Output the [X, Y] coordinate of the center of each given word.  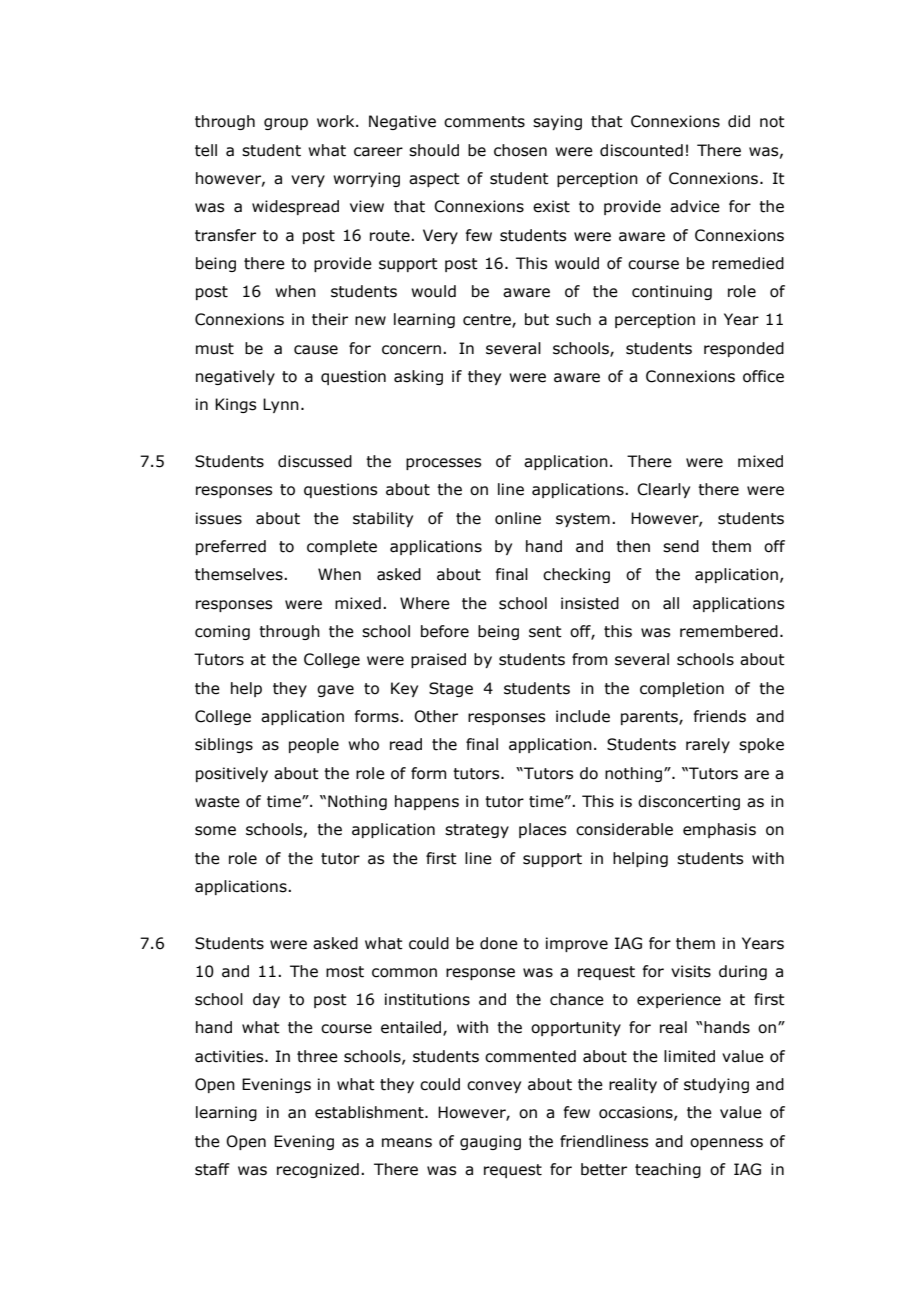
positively [232, 774]
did [739, 121]
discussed [315, 461]
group [286, 124]
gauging [490, 1142]
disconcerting [689, 802]
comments [484, 122]
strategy [477, 831]
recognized [318, 1170]
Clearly [663, 490]
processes [443, 464]
